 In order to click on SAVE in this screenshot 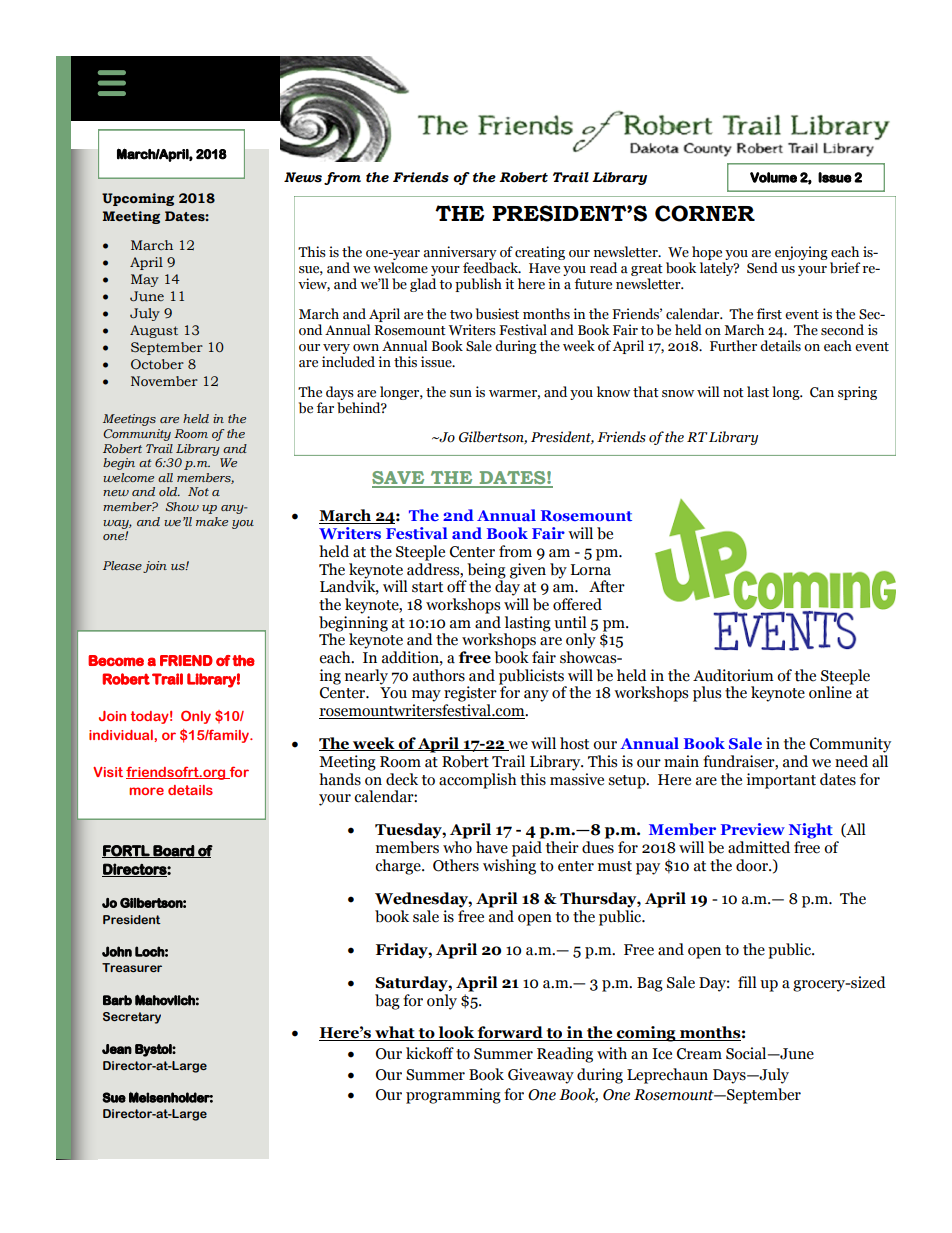, I will do `click(399, 479)`.
